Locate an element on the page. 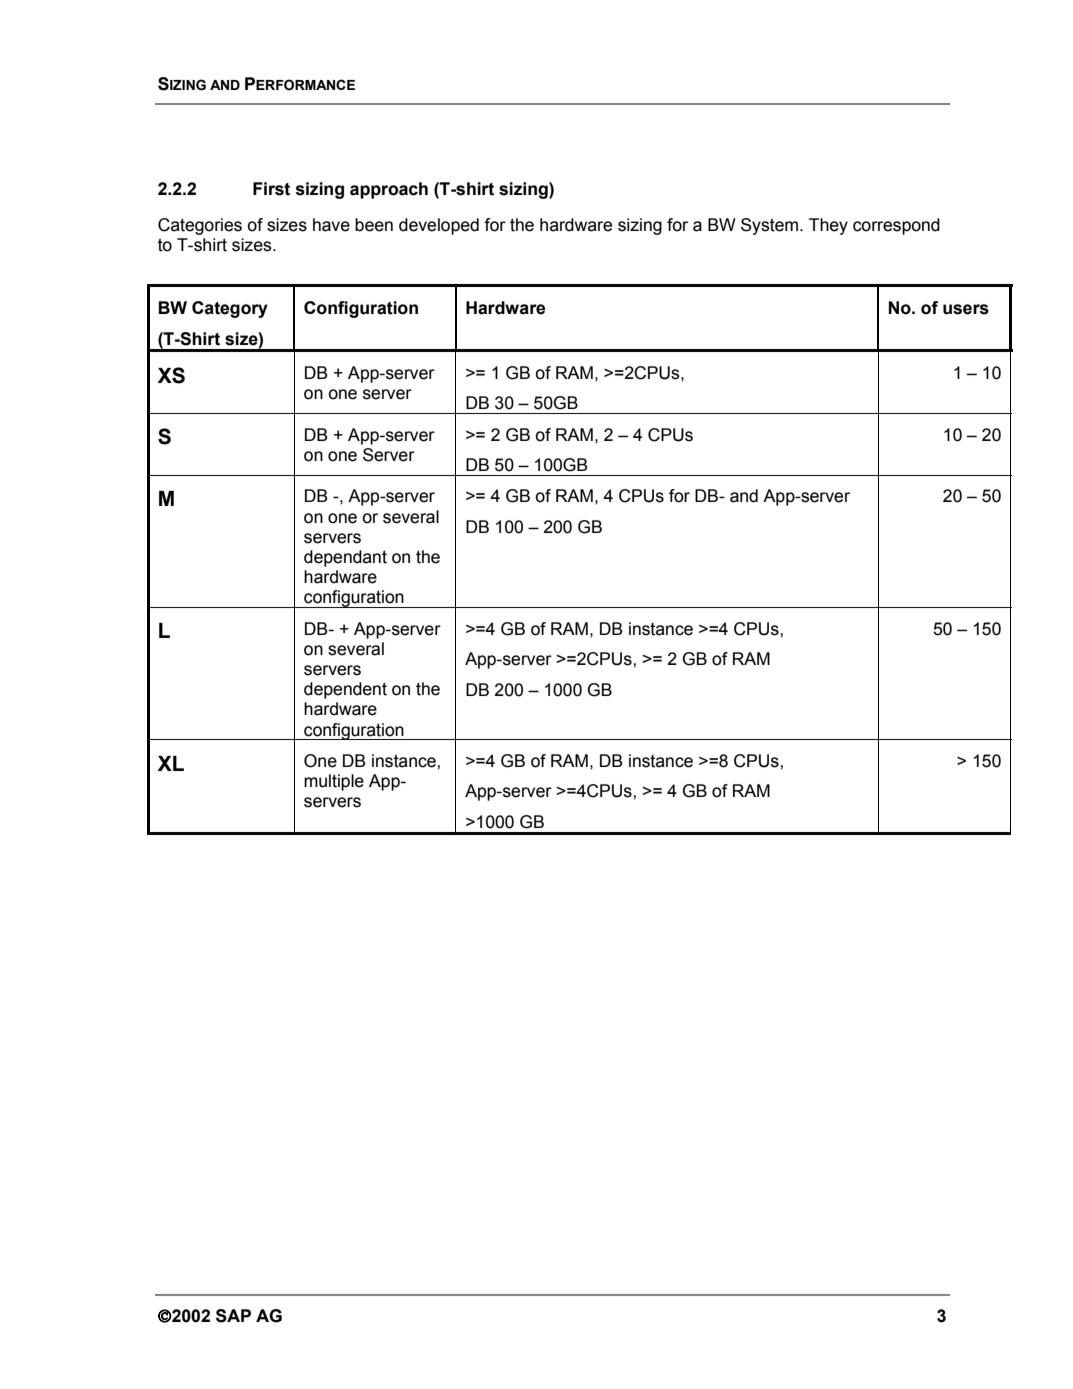 The height and width of the image is (1389, 1073). SAP is located at coordinates (233, 1316).
